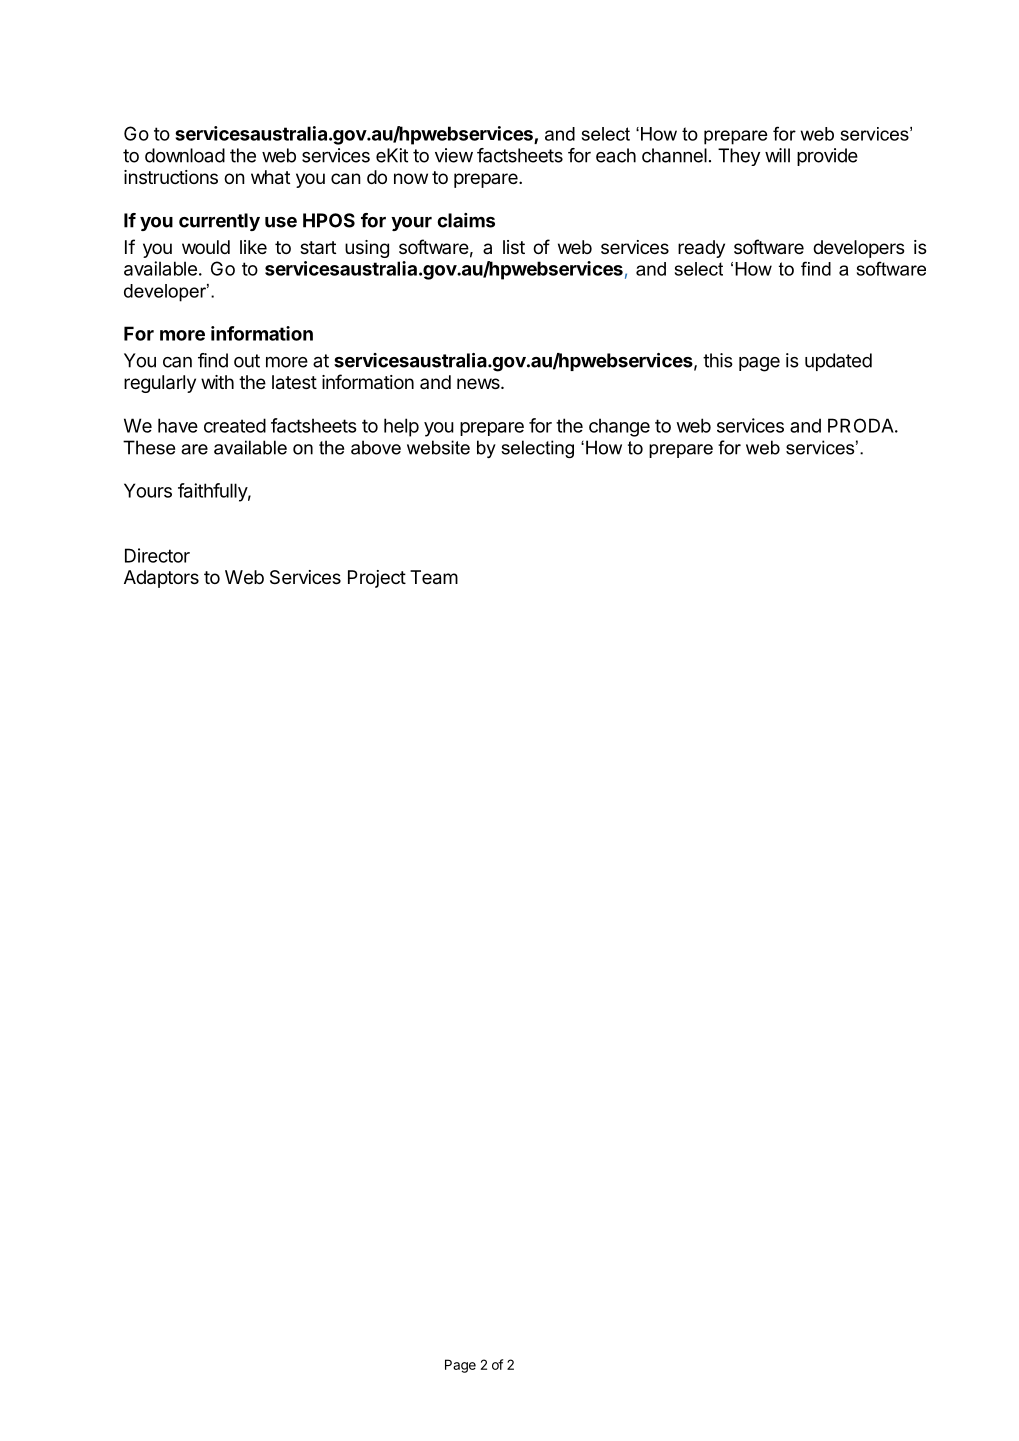 This screenshot has height=1441, width=1019. Describe the element at coordinates (253, 247) in the screenshot. I see `like` at that location.
